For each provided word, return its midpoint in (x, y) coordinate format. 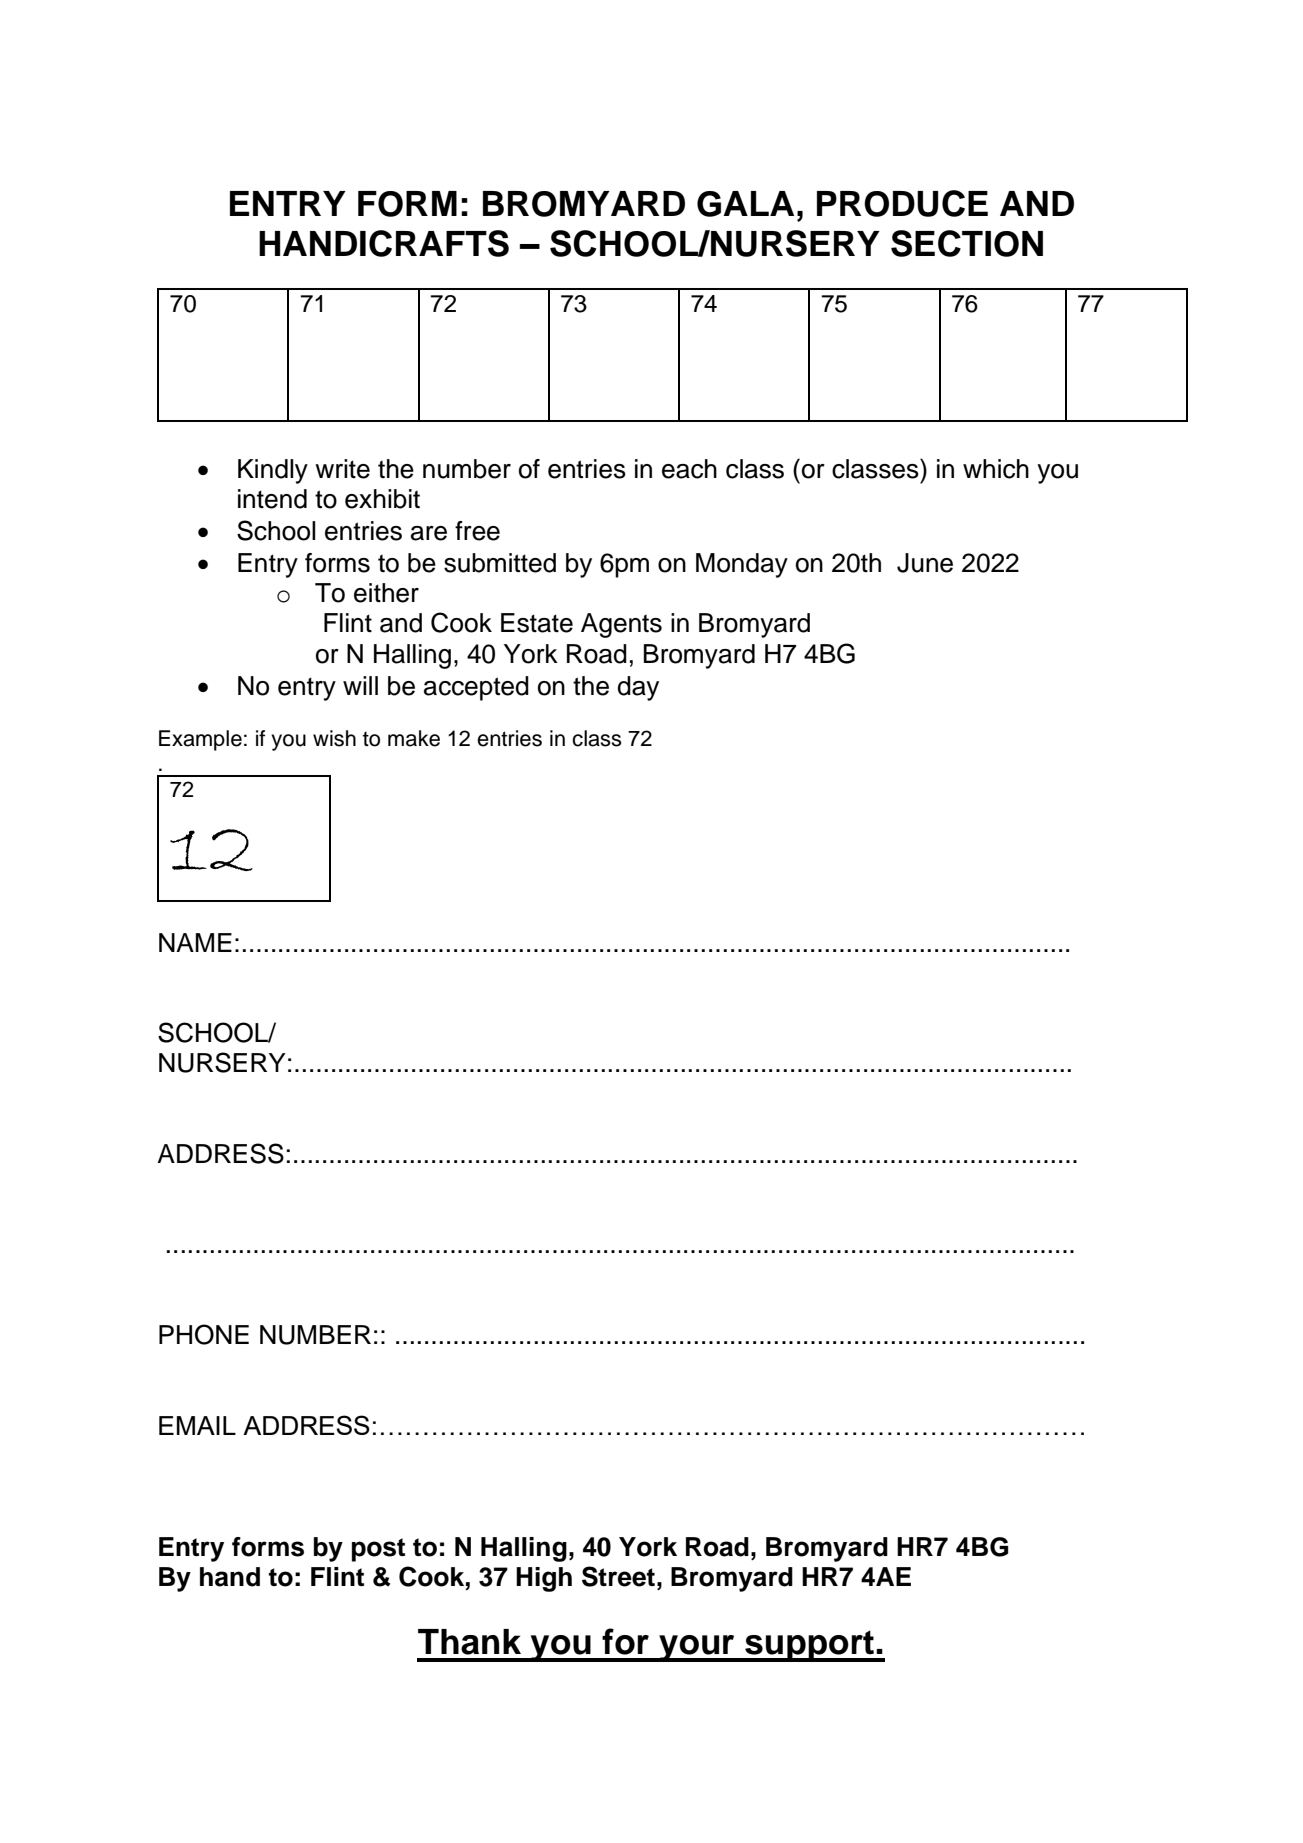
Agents (621, 625)
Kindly (273, 471)
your (697, 1648)
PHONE (204, 1334)
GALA (745, 204)
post (378, 1550)
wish (334, 738)
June (925, 563)
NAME (195, 942)
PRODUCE (902, 203)
